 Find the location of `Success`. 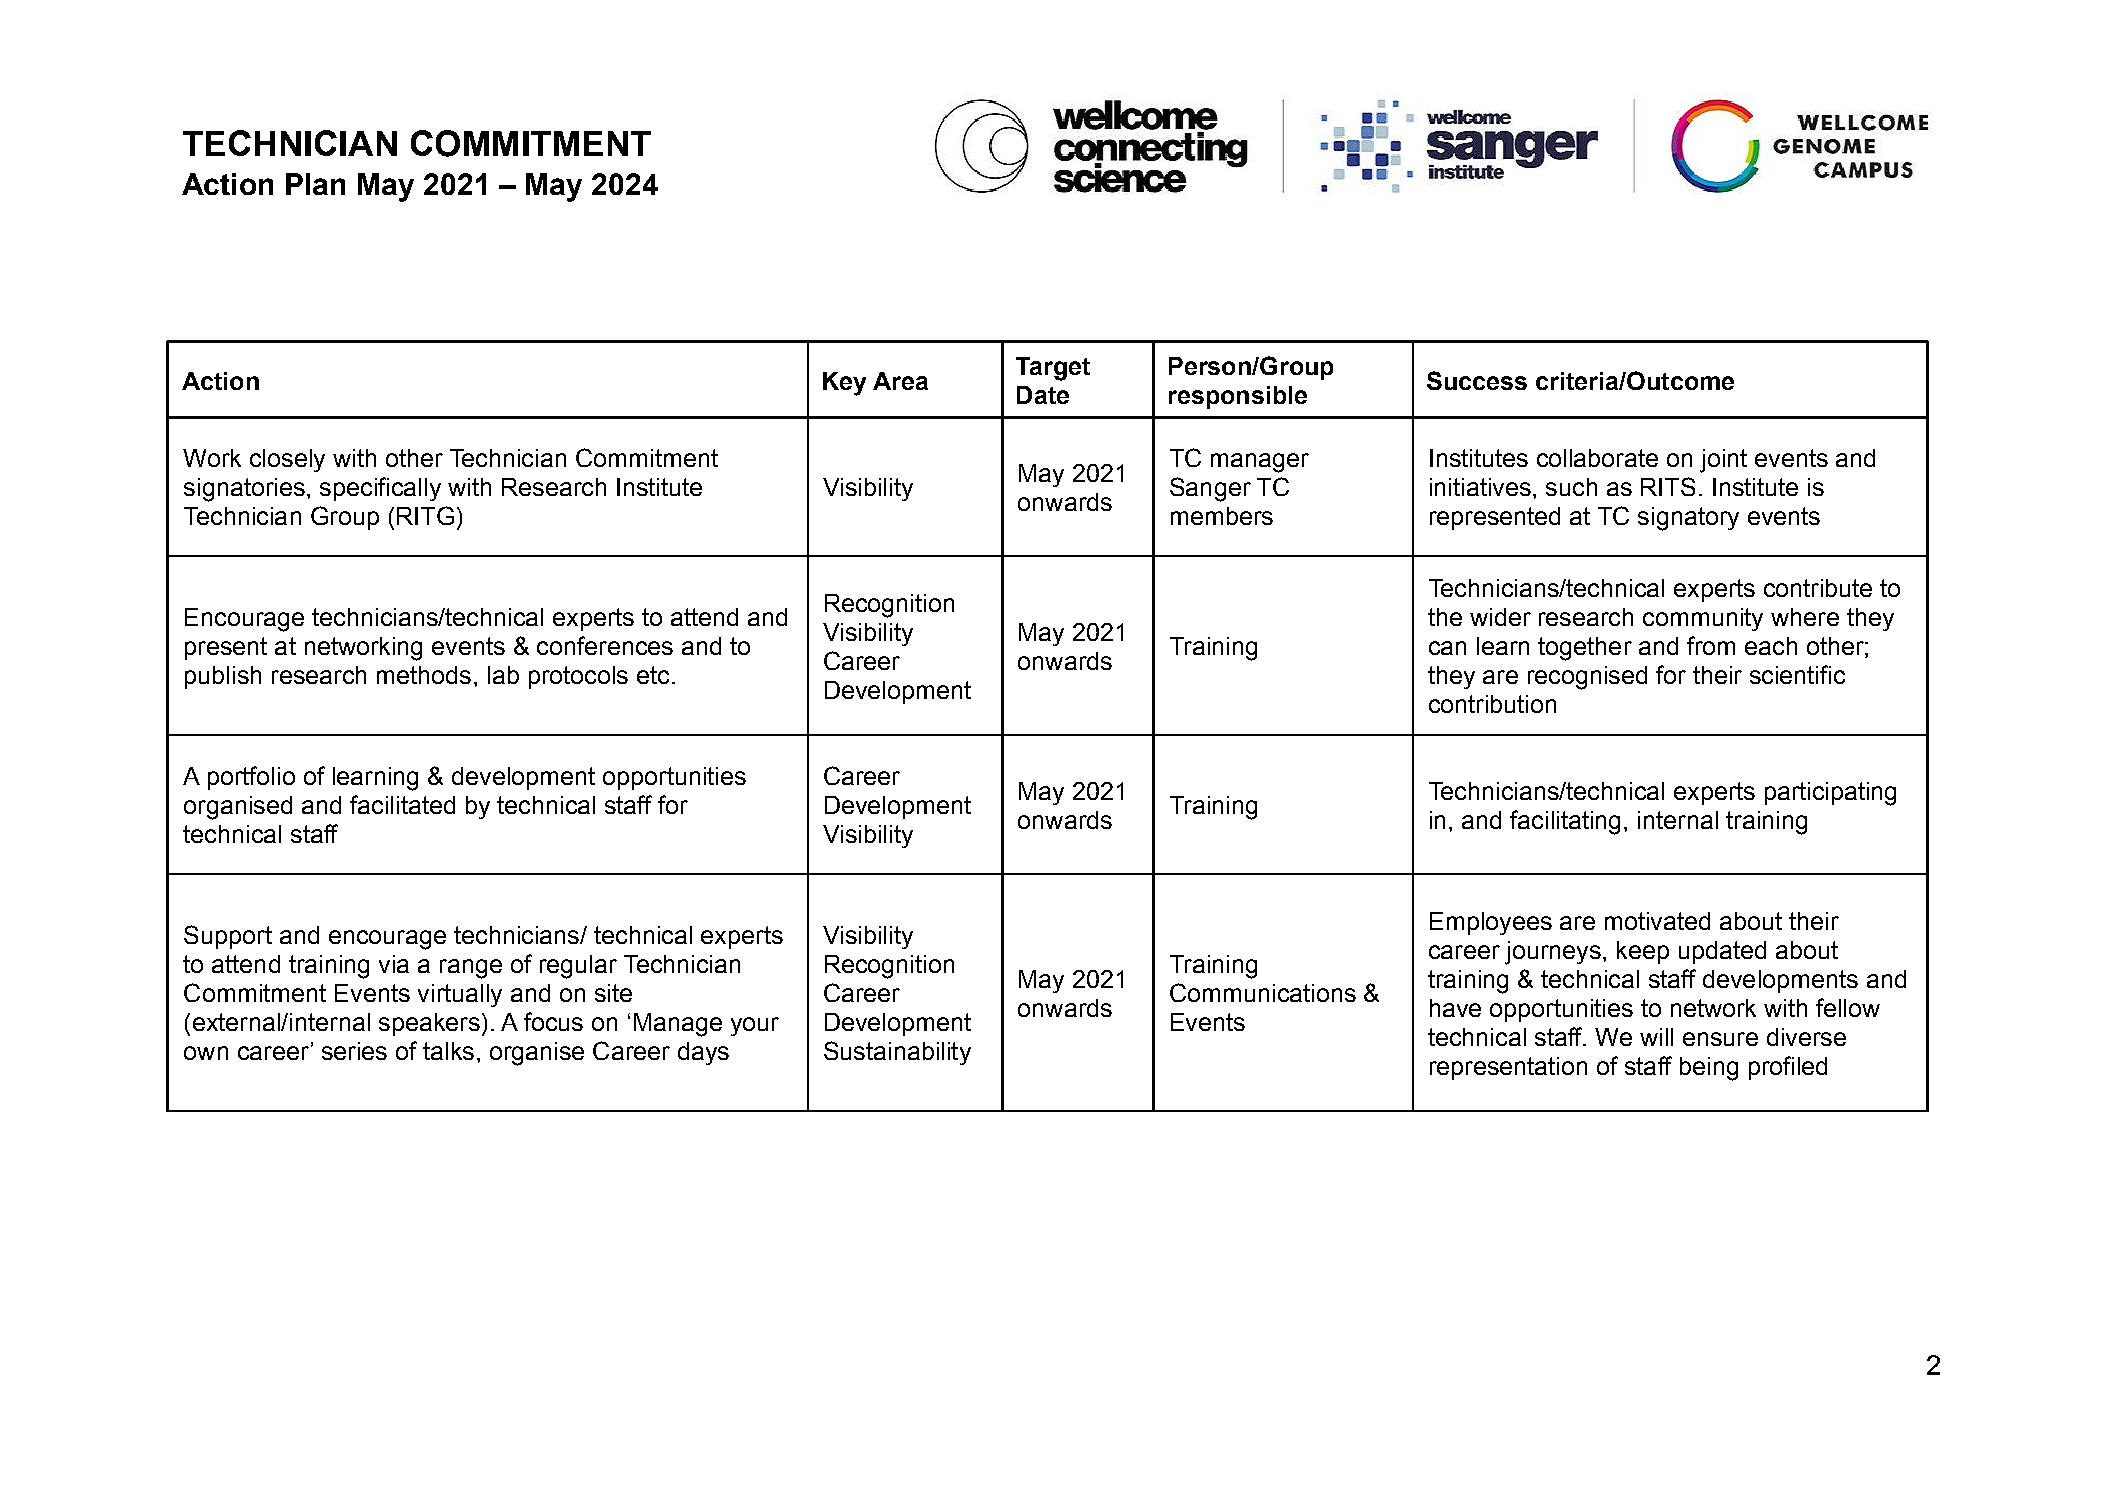

Success is located at coordinates (1477, 380).
